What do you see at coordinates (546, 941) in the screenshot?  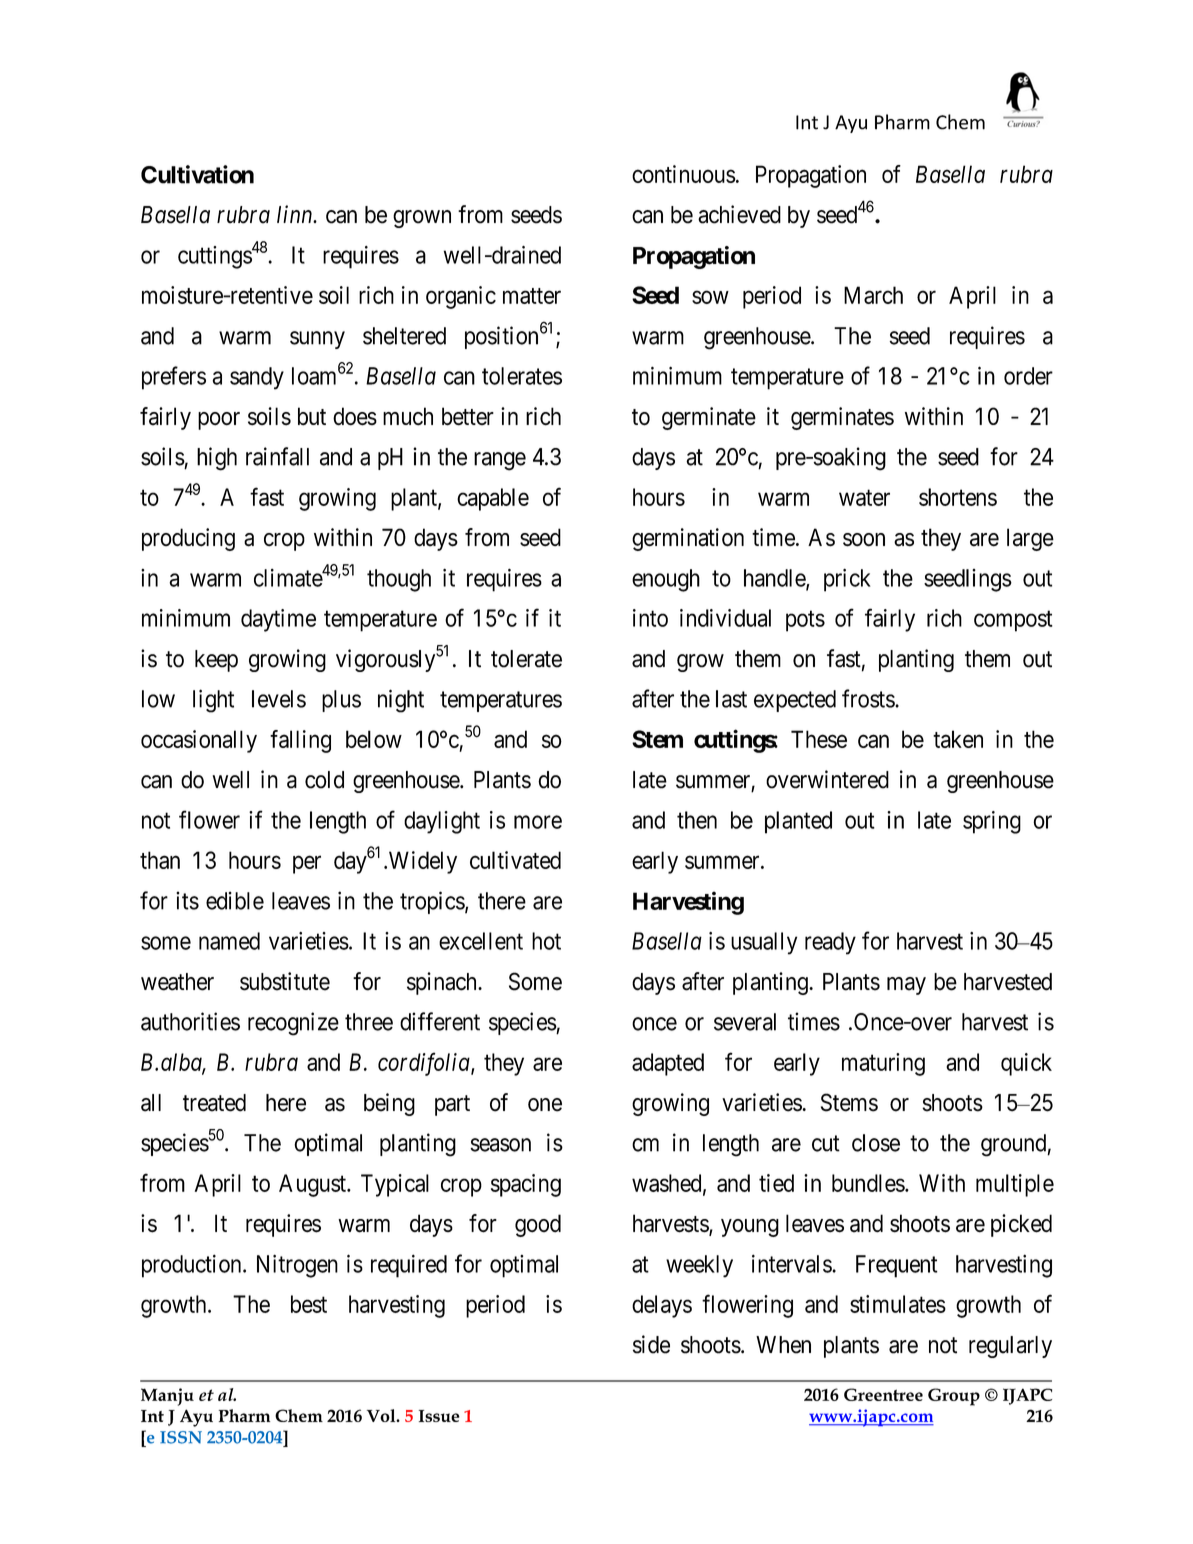 I see `hot` at bounding box center [546, 941].
